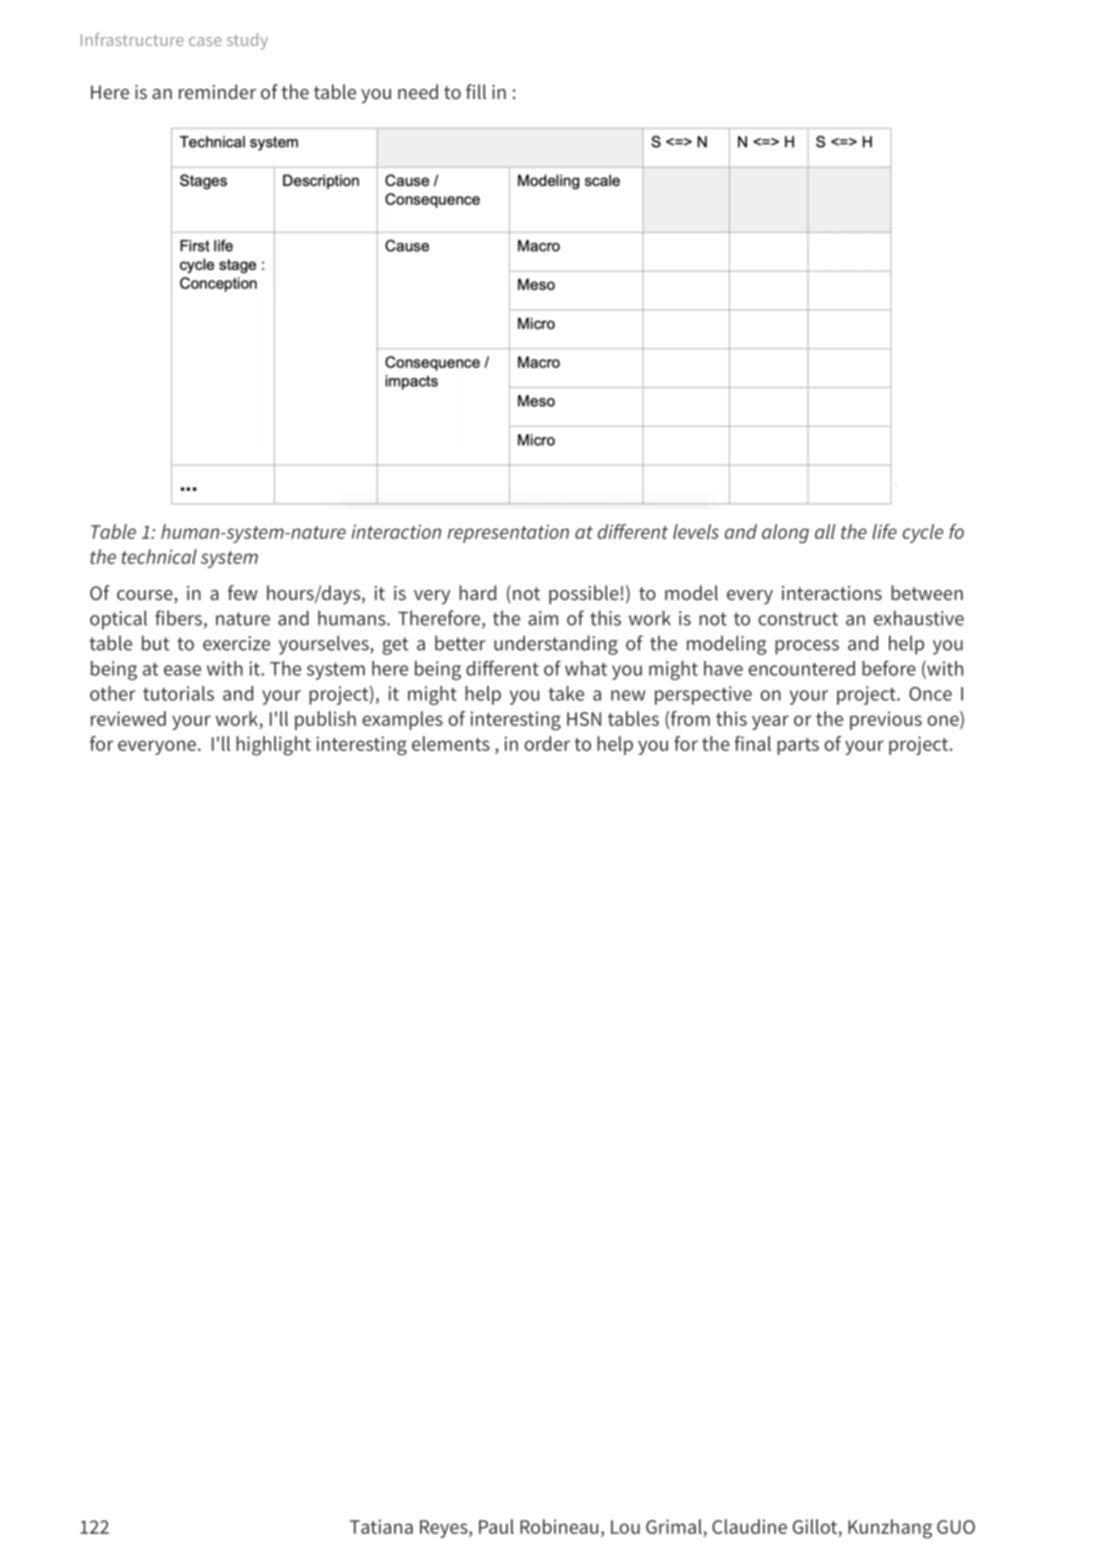  What do you see at coordinates (884, 531) in the screenshot?
I see `life` at bounding box center [884, 531].
